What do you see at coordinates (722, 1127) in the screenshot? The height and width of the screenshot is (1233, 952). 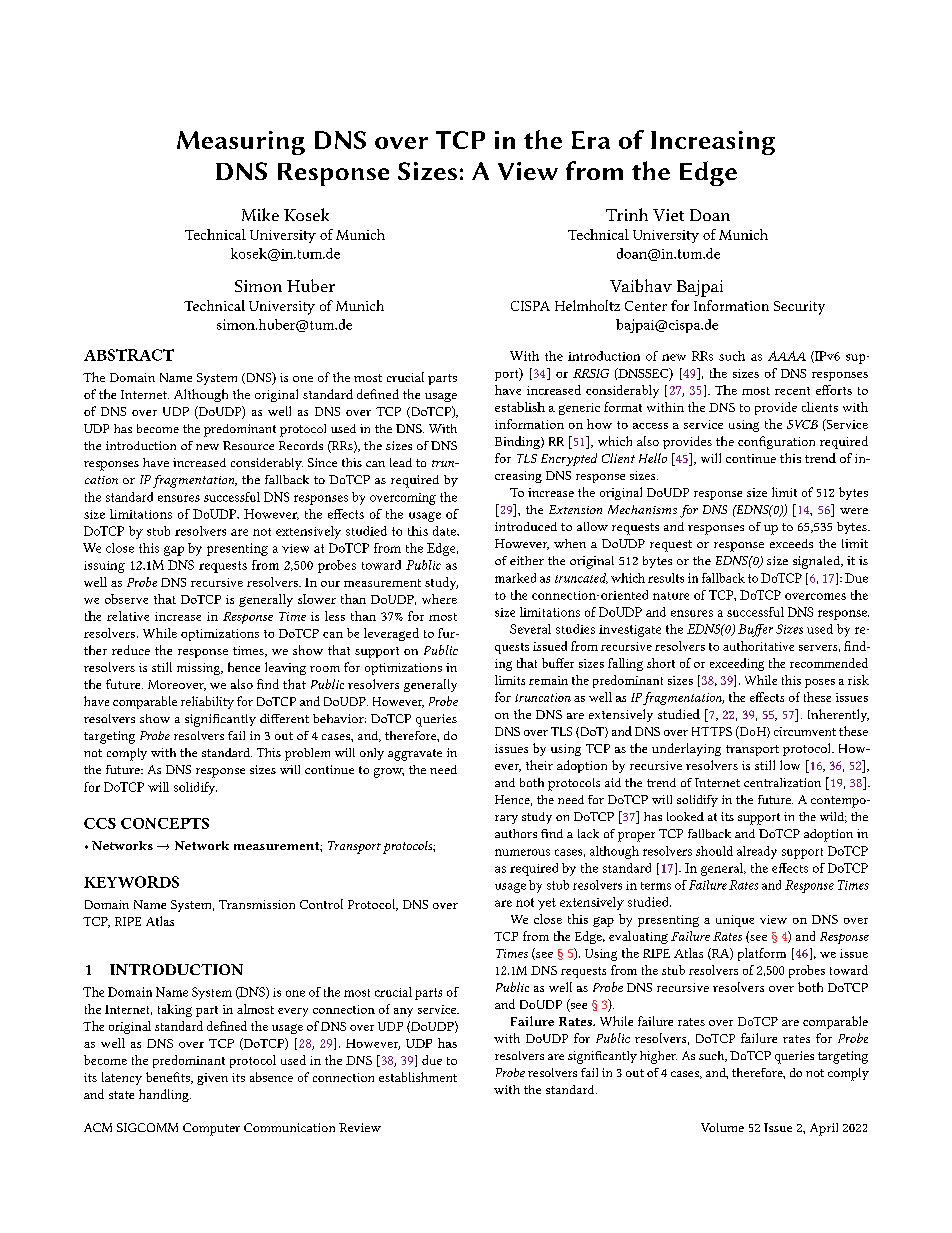 I see `Volume` at bounding box center [722, 1127].
